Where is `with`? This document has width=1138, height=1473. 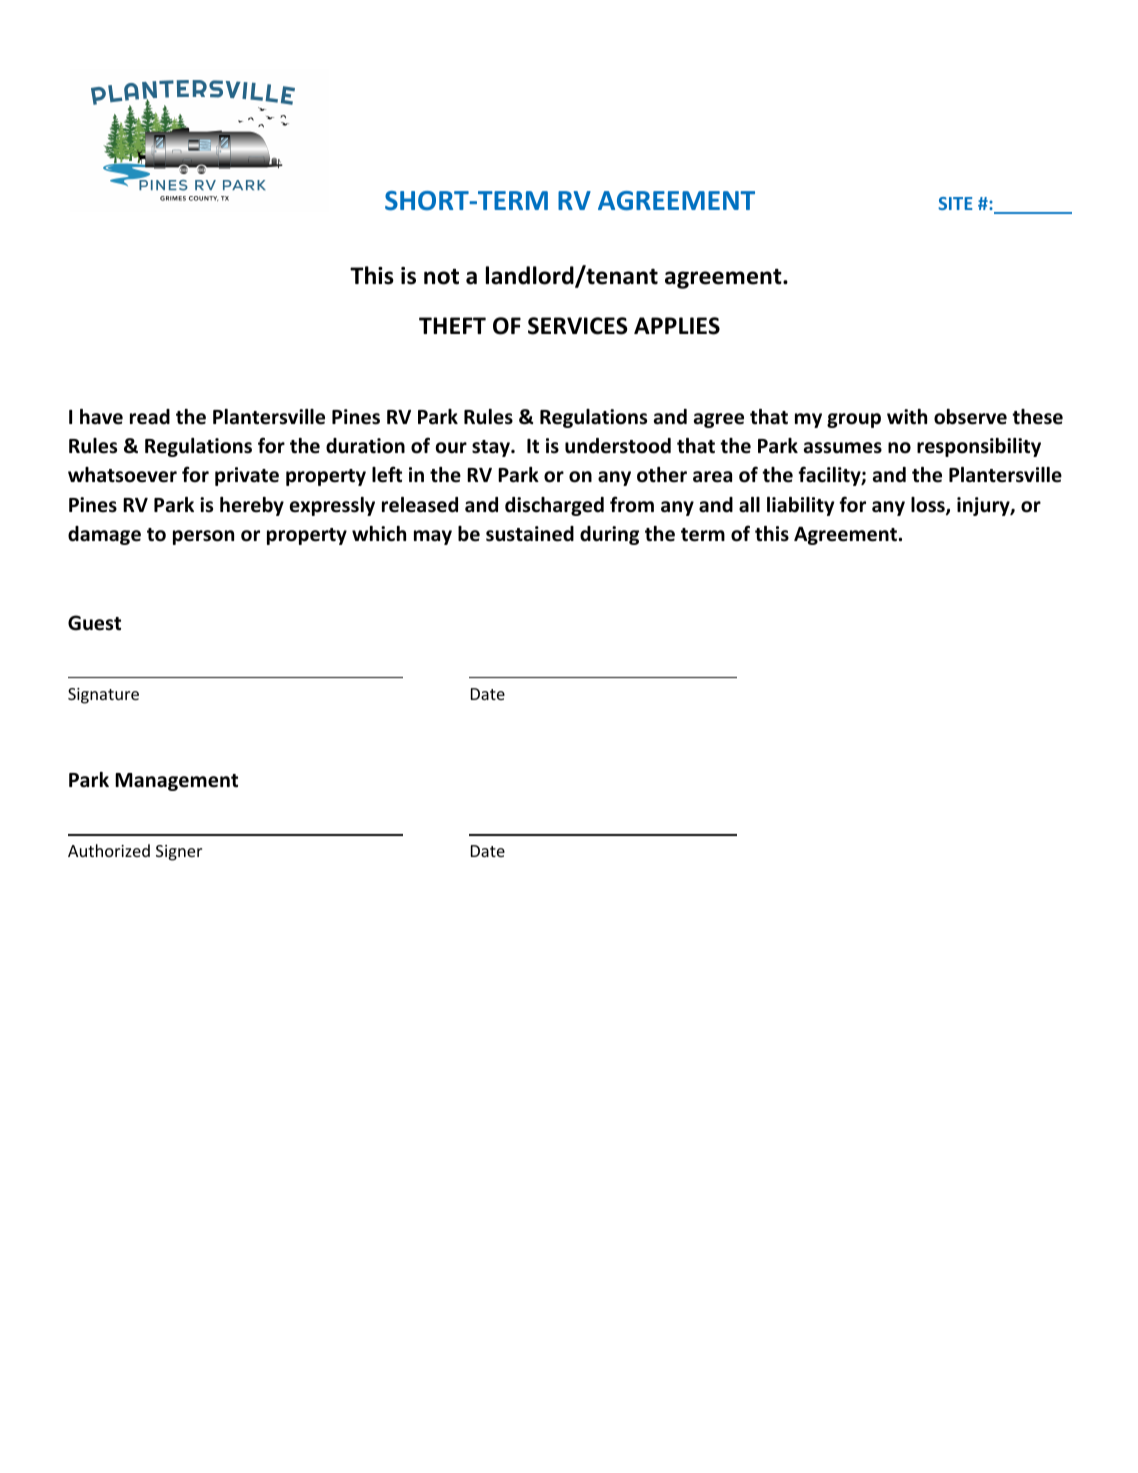 with is located at coordinates (907, 416).
